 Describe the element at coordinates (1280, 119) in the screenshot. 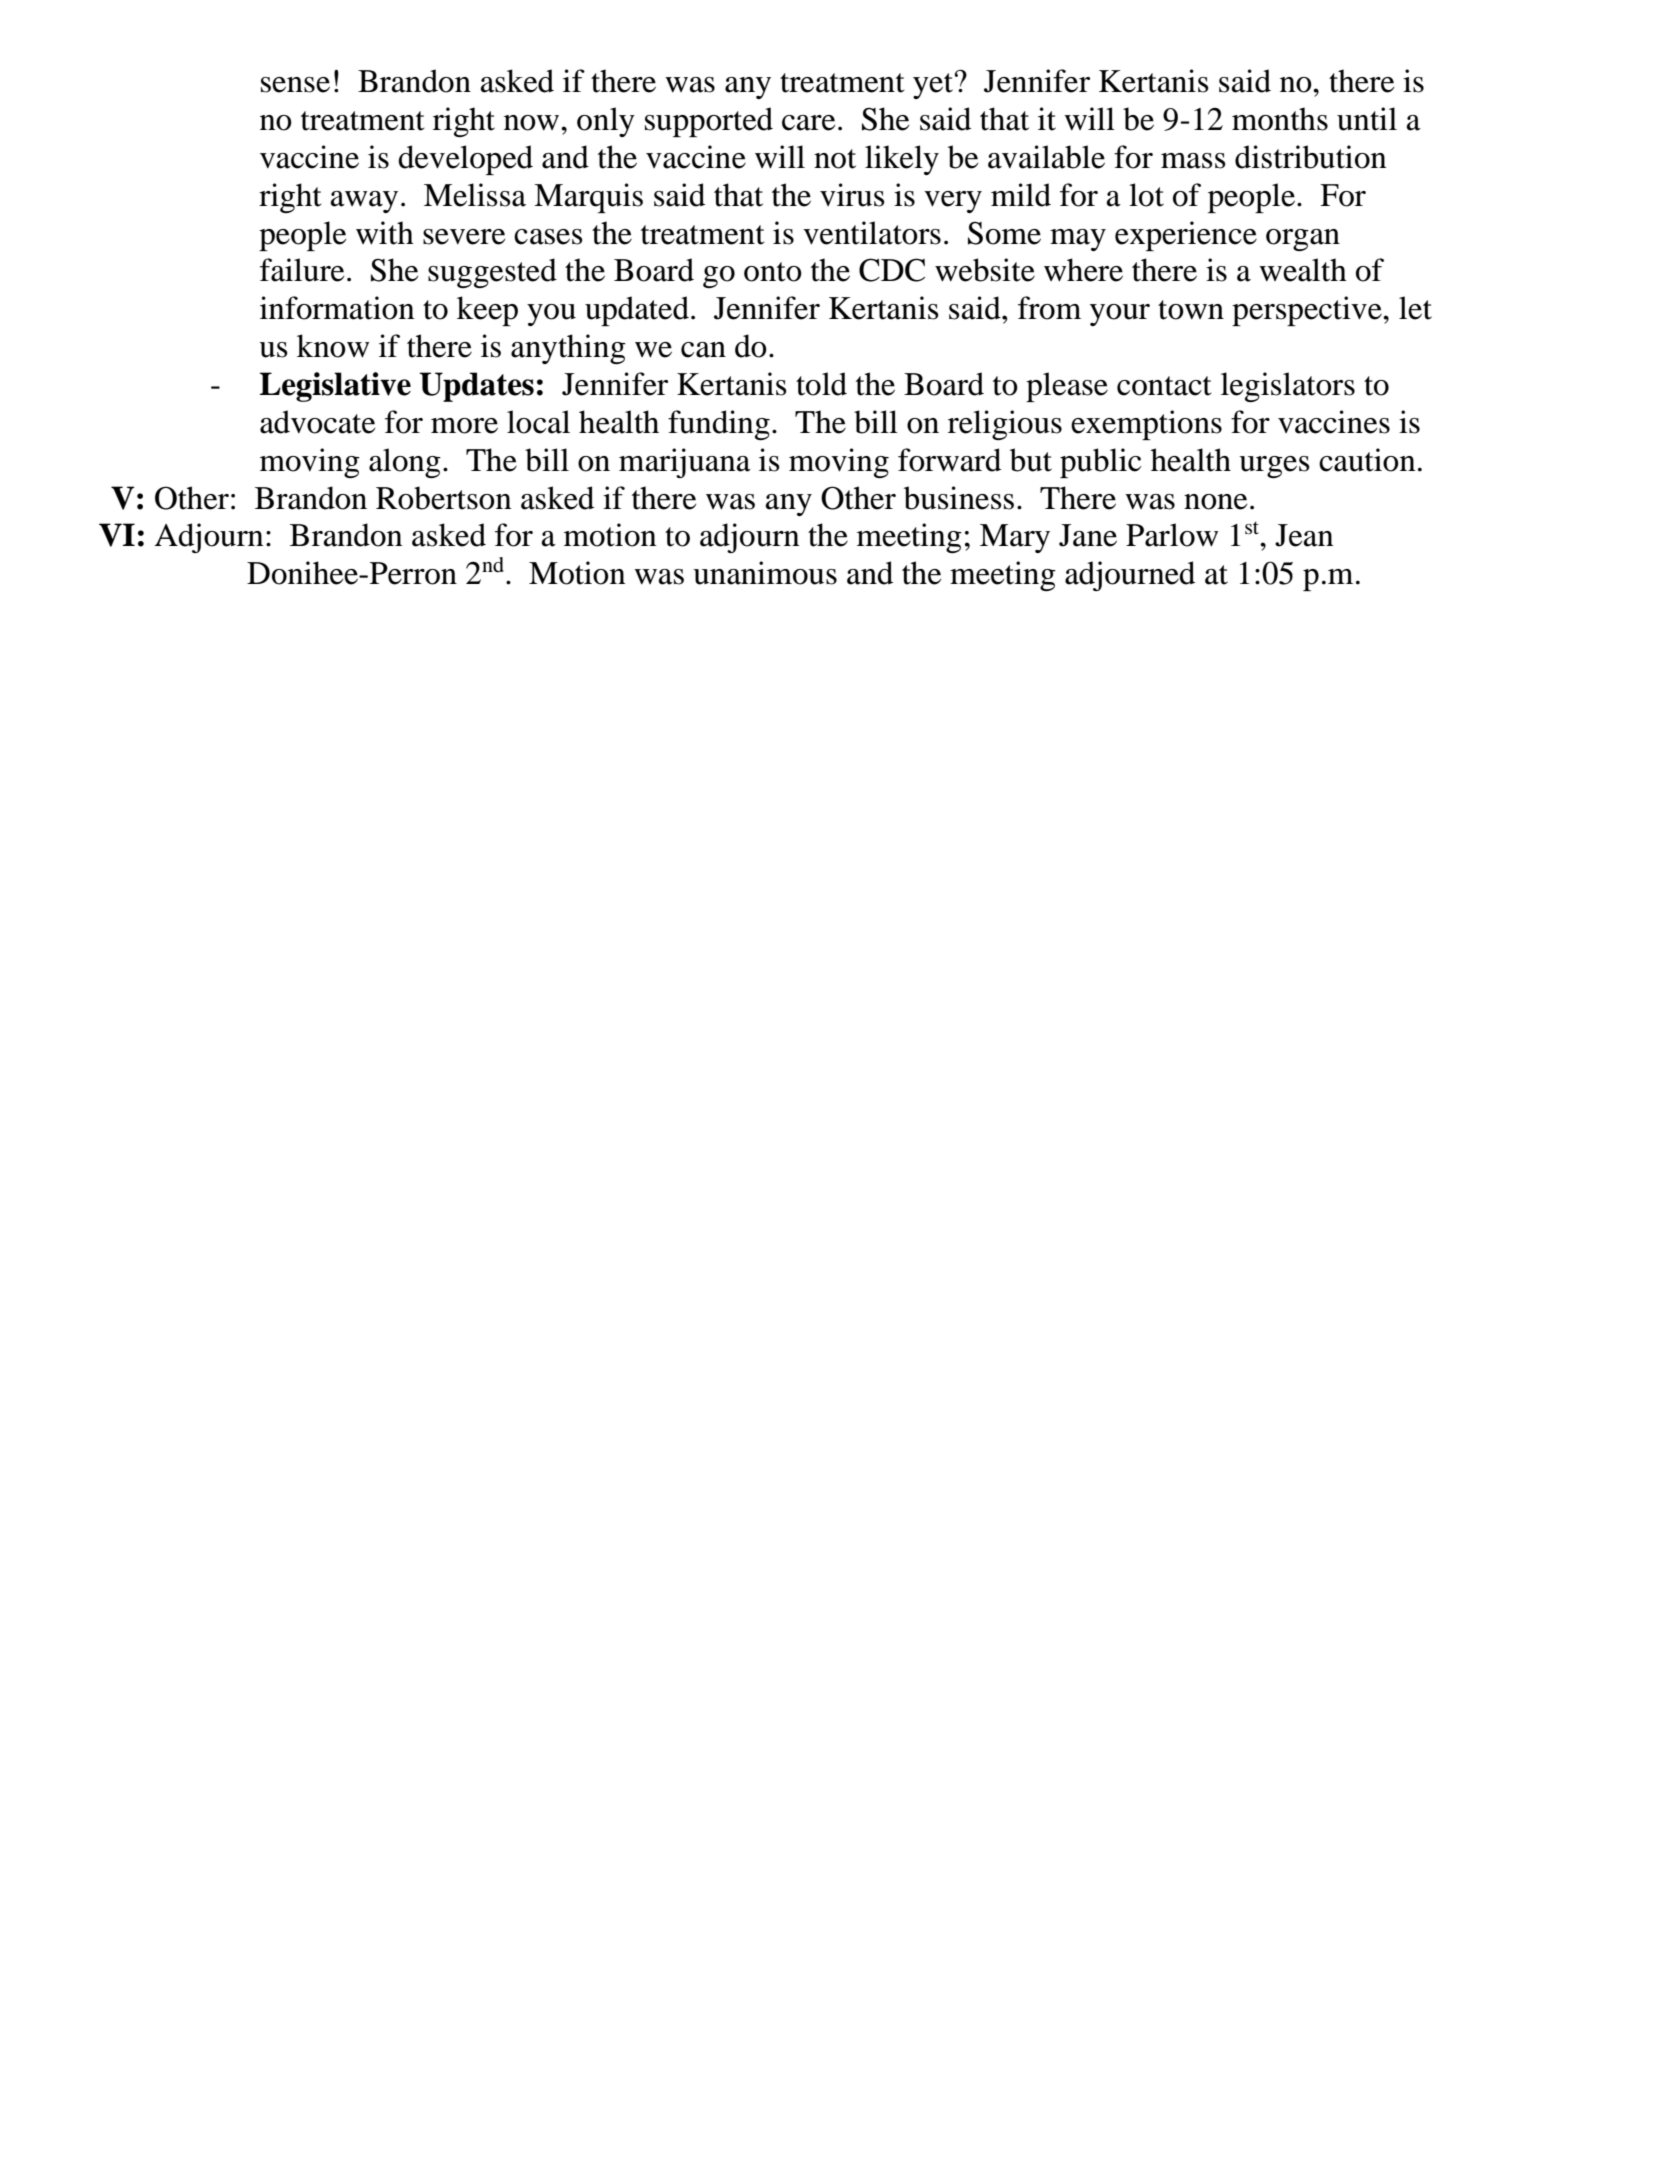

I see `months` at that location.
